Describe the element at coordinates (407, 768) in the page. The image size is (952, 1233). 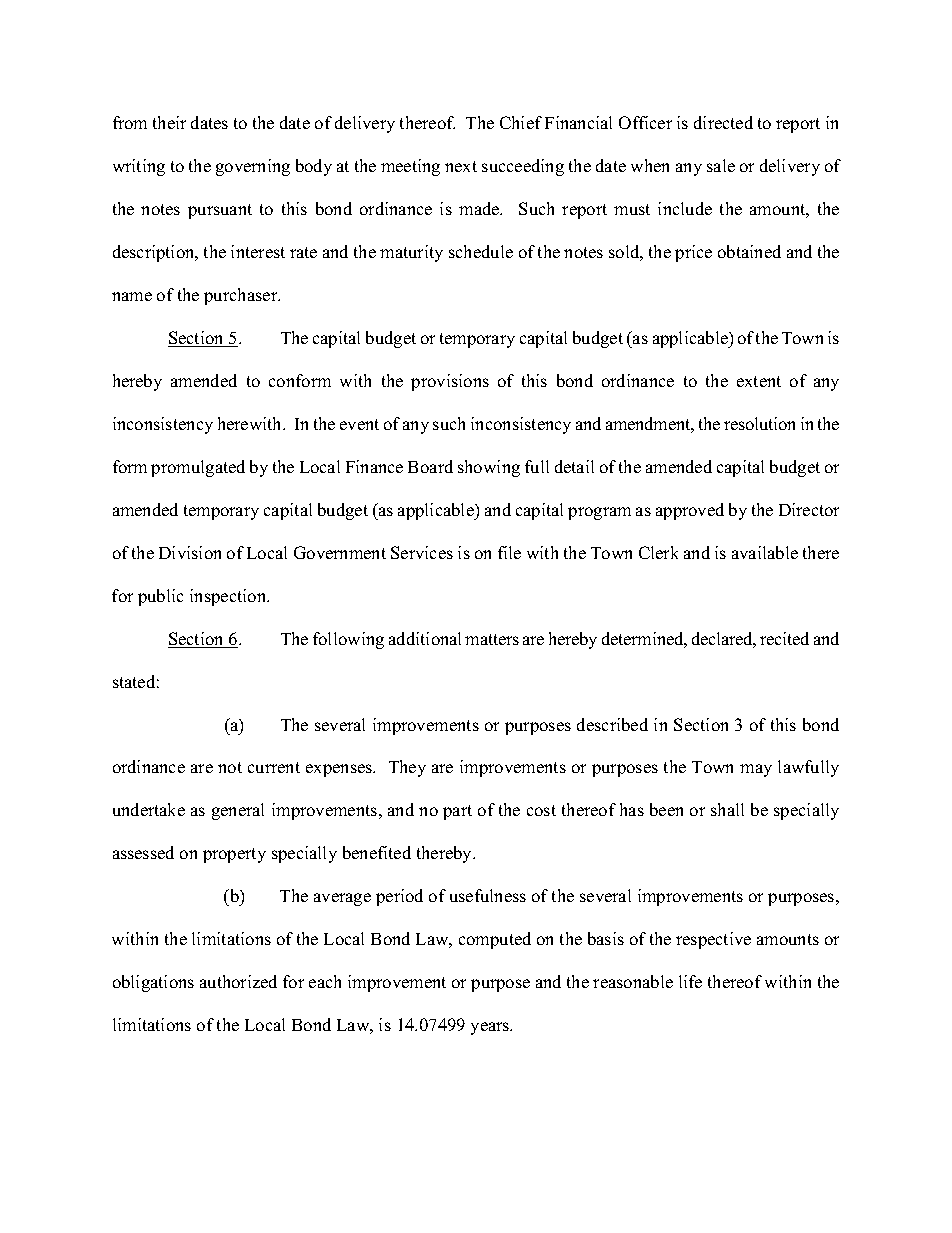
I see `They` at that location.
